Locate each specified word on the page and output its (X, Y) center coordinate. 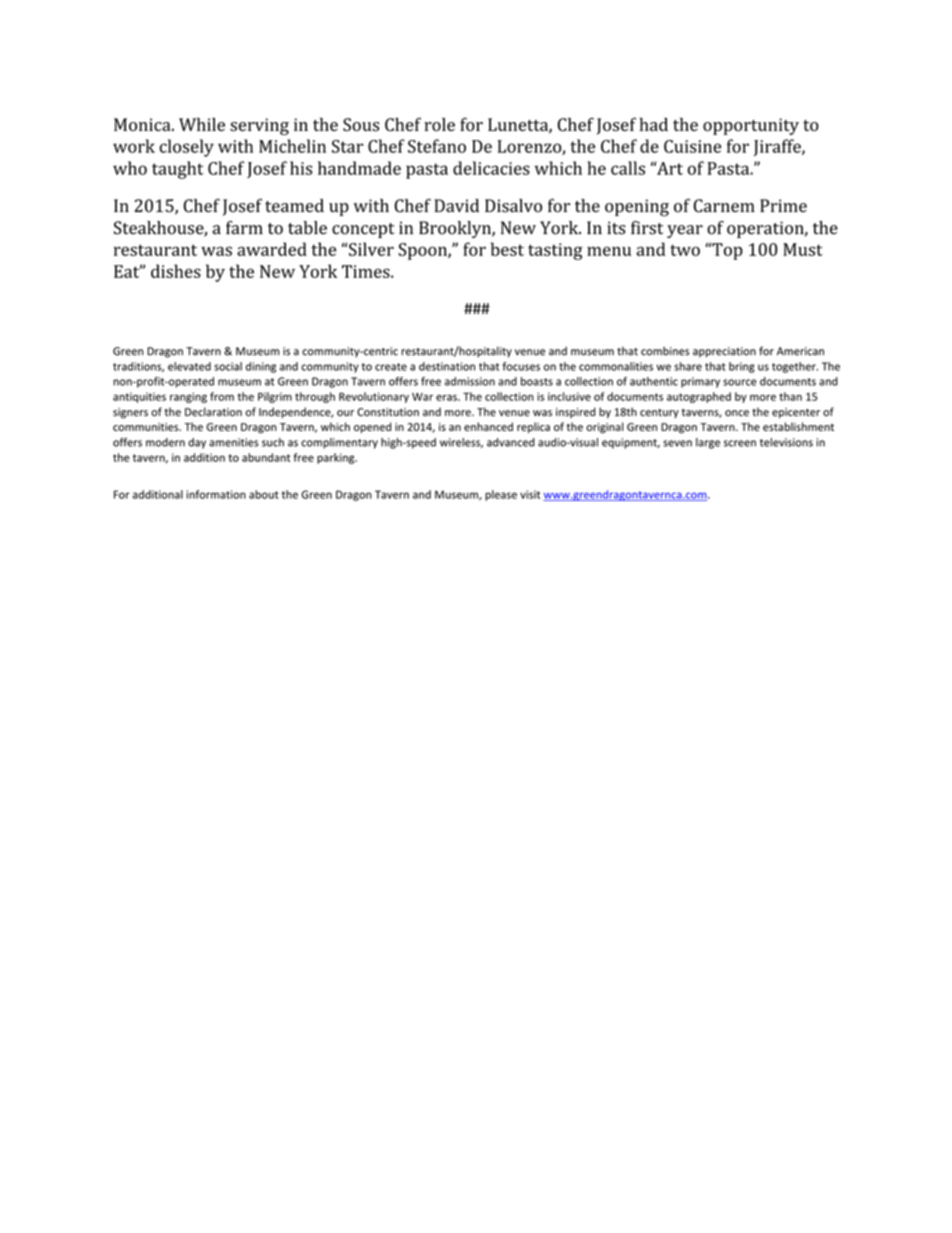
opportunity (751, 126)
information (216, 494)
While (202, 124)
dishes (176, 271)
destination (447, 366)
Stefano (437, 146)
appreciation (724, 352)
